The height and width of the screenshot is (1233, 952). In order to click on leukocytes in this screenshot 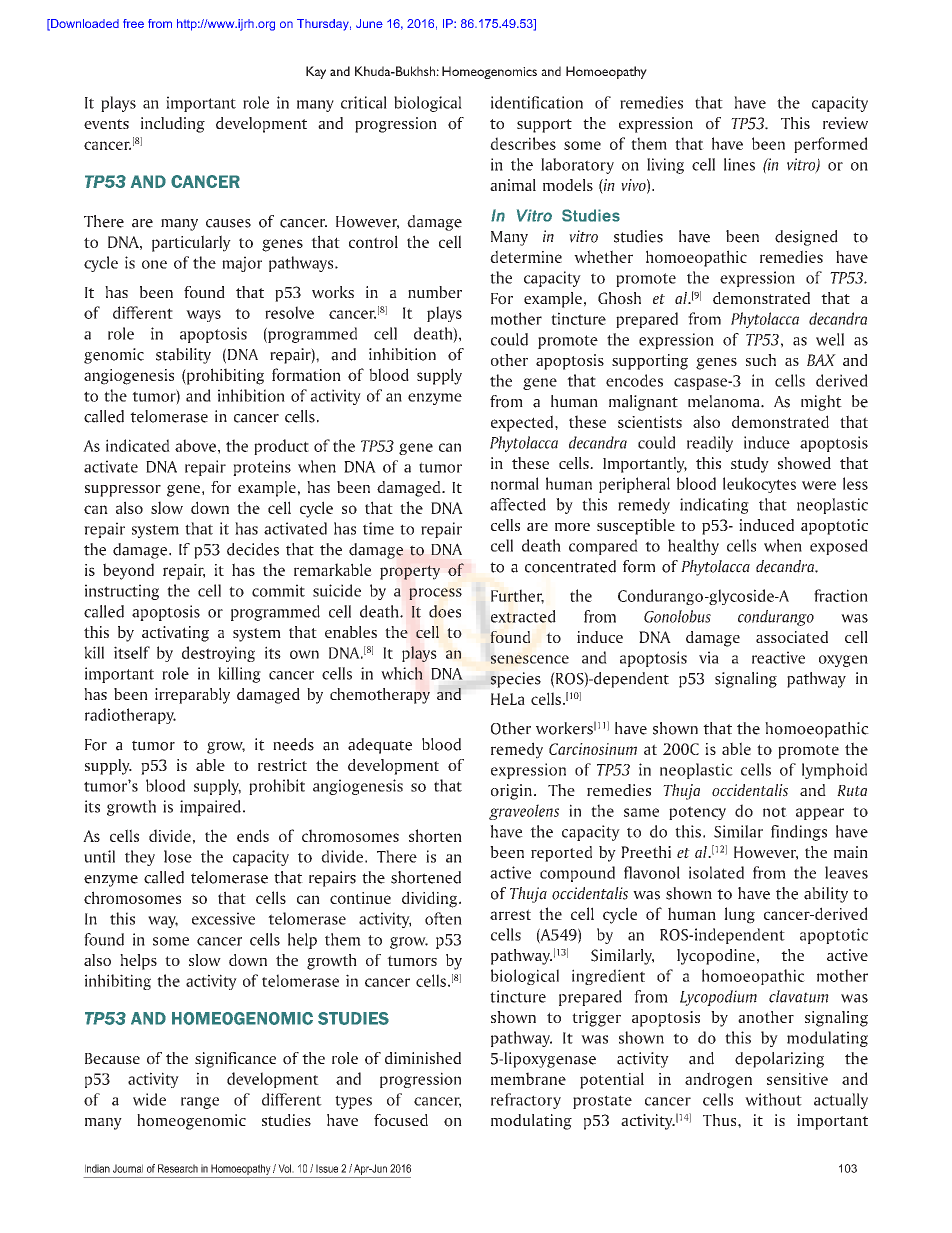, I will do `click(759, 485)`.
